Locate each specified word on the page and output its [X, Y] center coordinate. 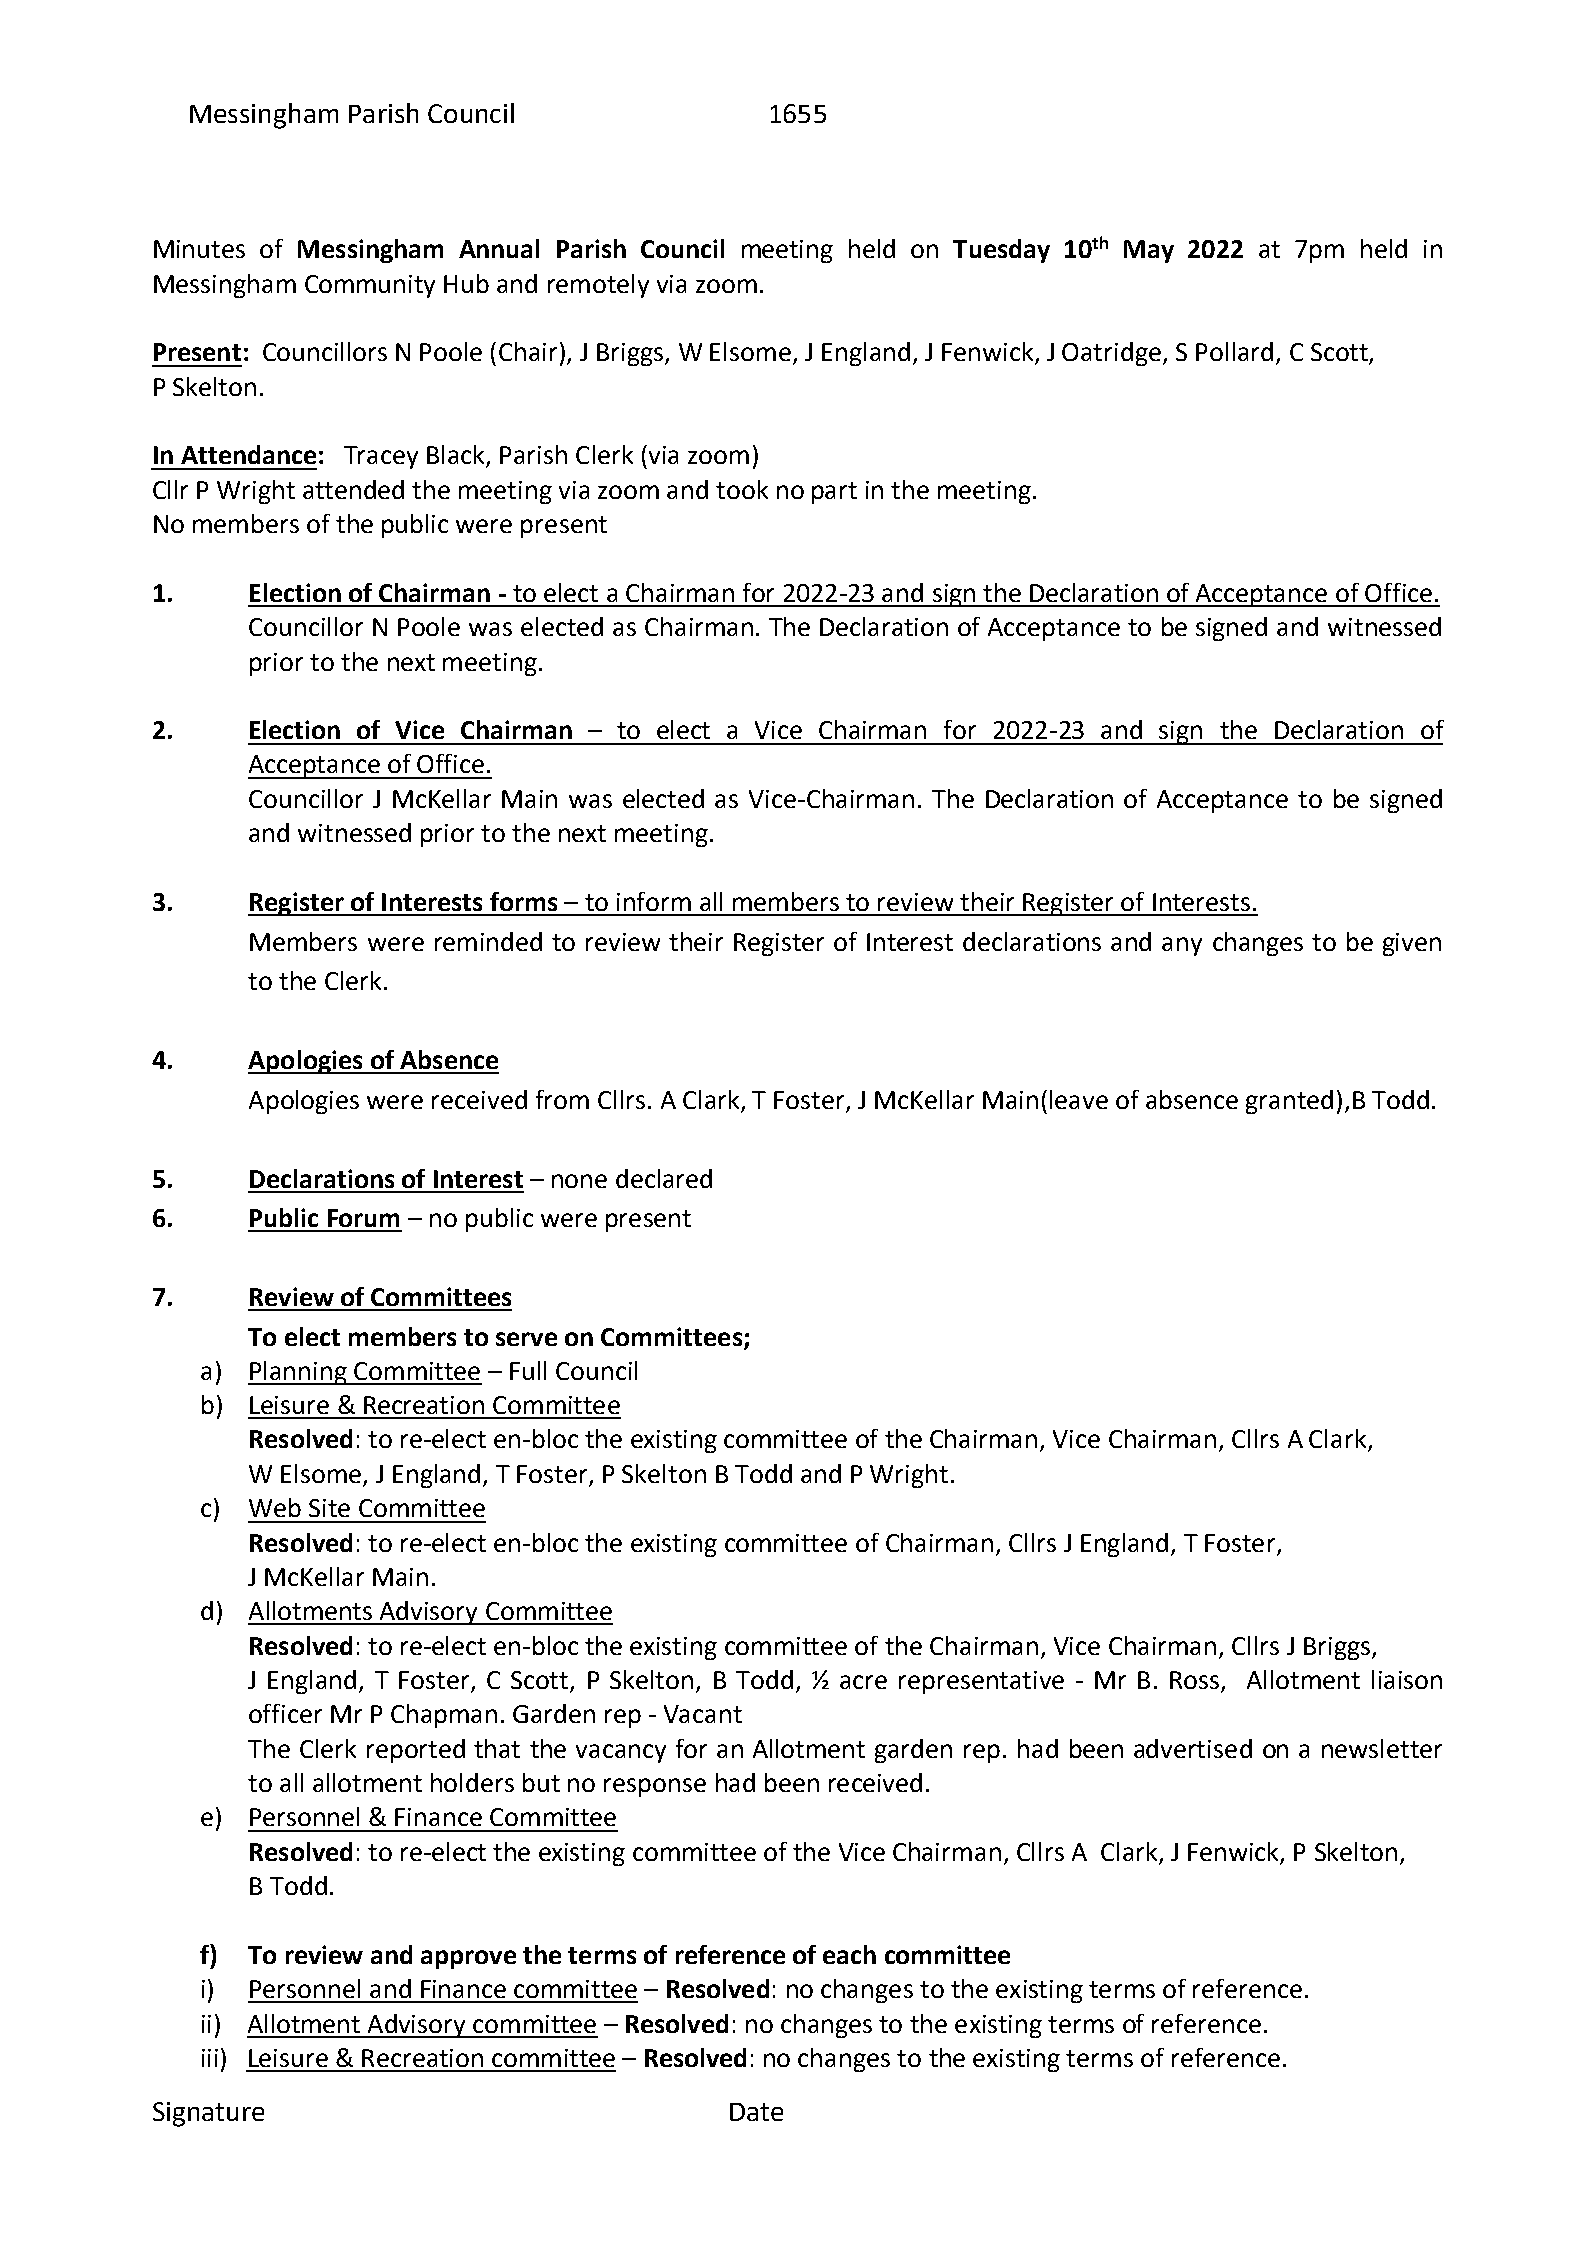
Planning [298, 1373]
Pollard [1234, 351]
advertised [1193, 1748]
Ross [1196, 1681]
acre [863, 1682]
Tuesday [1001, 251]
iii [210, 2058]
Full [528, 1370]
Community [370, 286]
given [1412, 944]
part [834, 493]
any [1182, 946]
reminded [488, 941]
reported [416, 1751]
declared [664, 1178]
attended [353, 489]
